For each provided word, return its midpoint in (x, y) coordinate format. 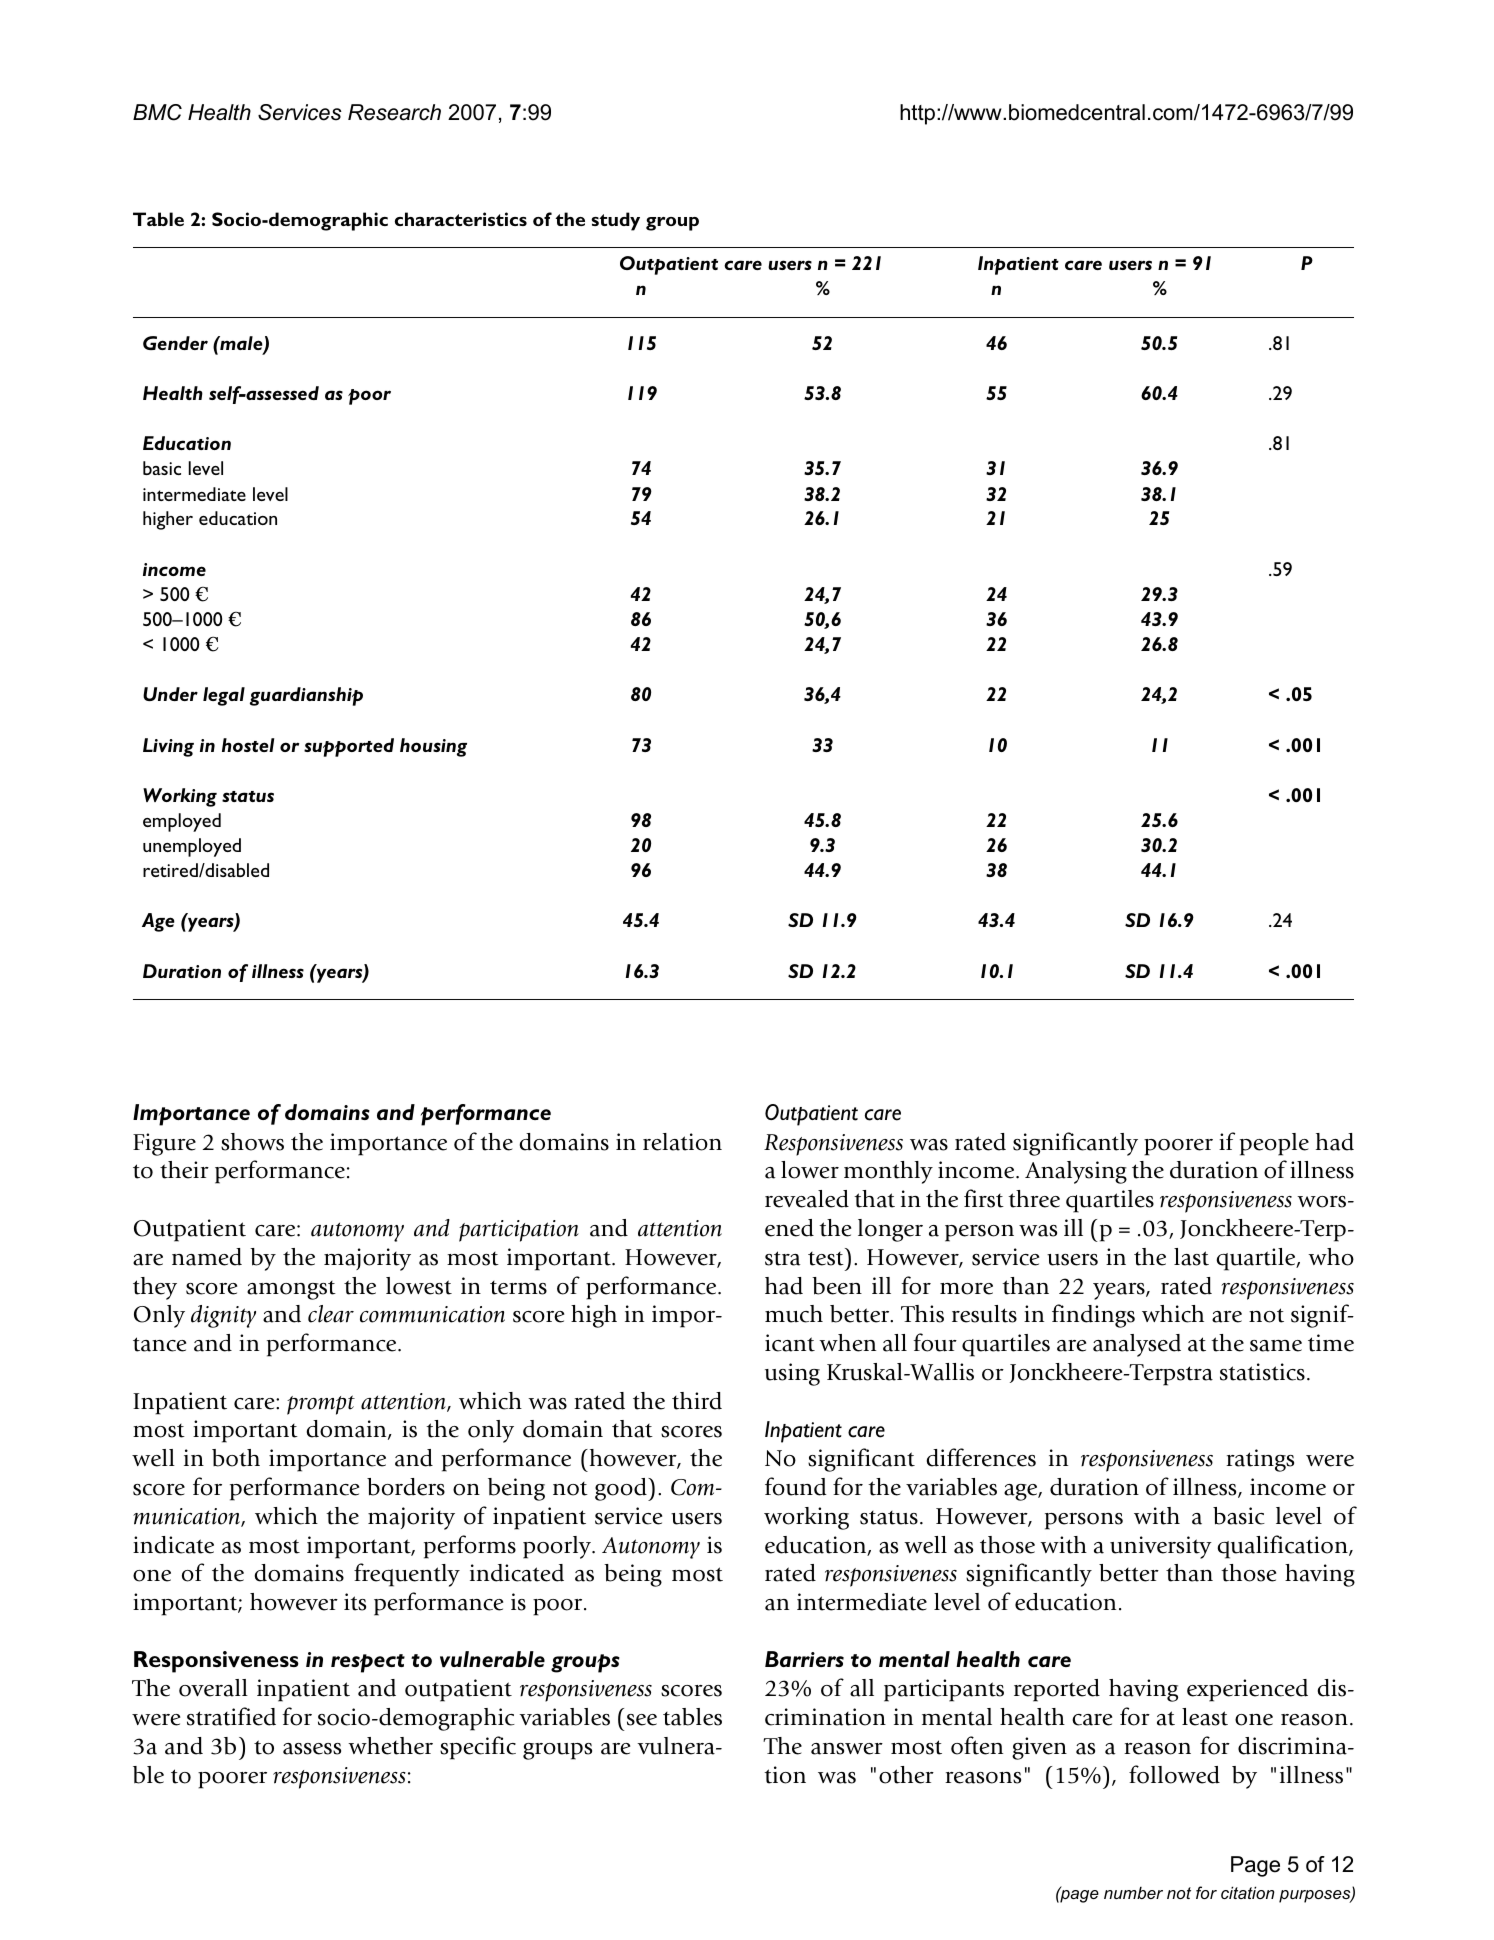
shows (252, 1142)
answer (847, 1749)
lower (810, 1170)
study (615, 221)
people (1274, 1144)
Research (394, 112)
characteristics (461, 219)
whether (390, 1746)
